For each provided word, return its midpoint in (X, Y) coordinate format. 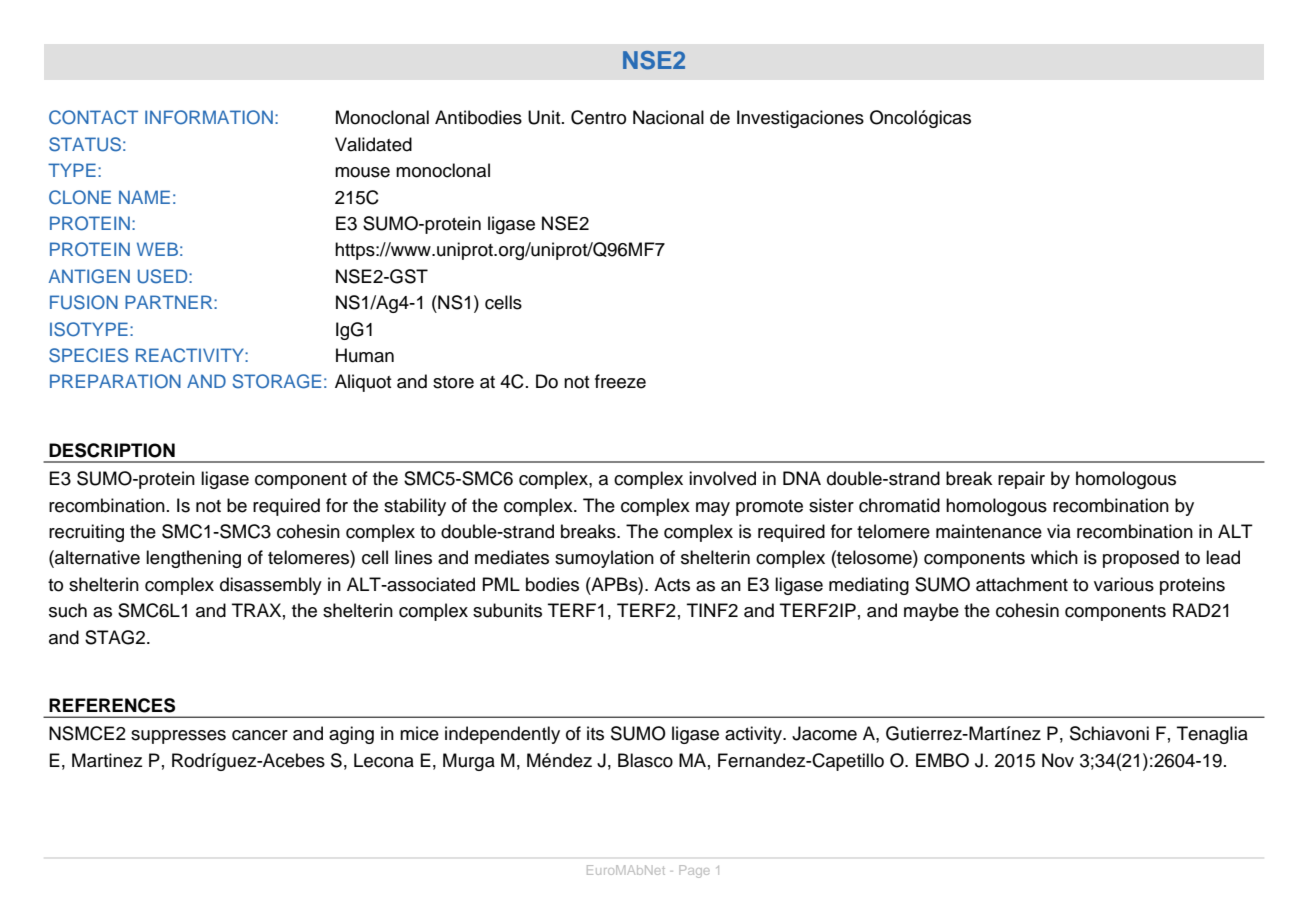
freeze (620, 381)
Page (694, 871)
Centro (598, 117)
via (1059, 531)
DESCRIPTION (112, 450)
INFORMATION (209, 117)
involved (722, 478)
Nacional (668, 117)
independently (502, 735)
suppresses (178, 737)
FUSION (84, 302)
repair (1021, 480)
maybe (931, 612)
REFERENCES (112, 705)
